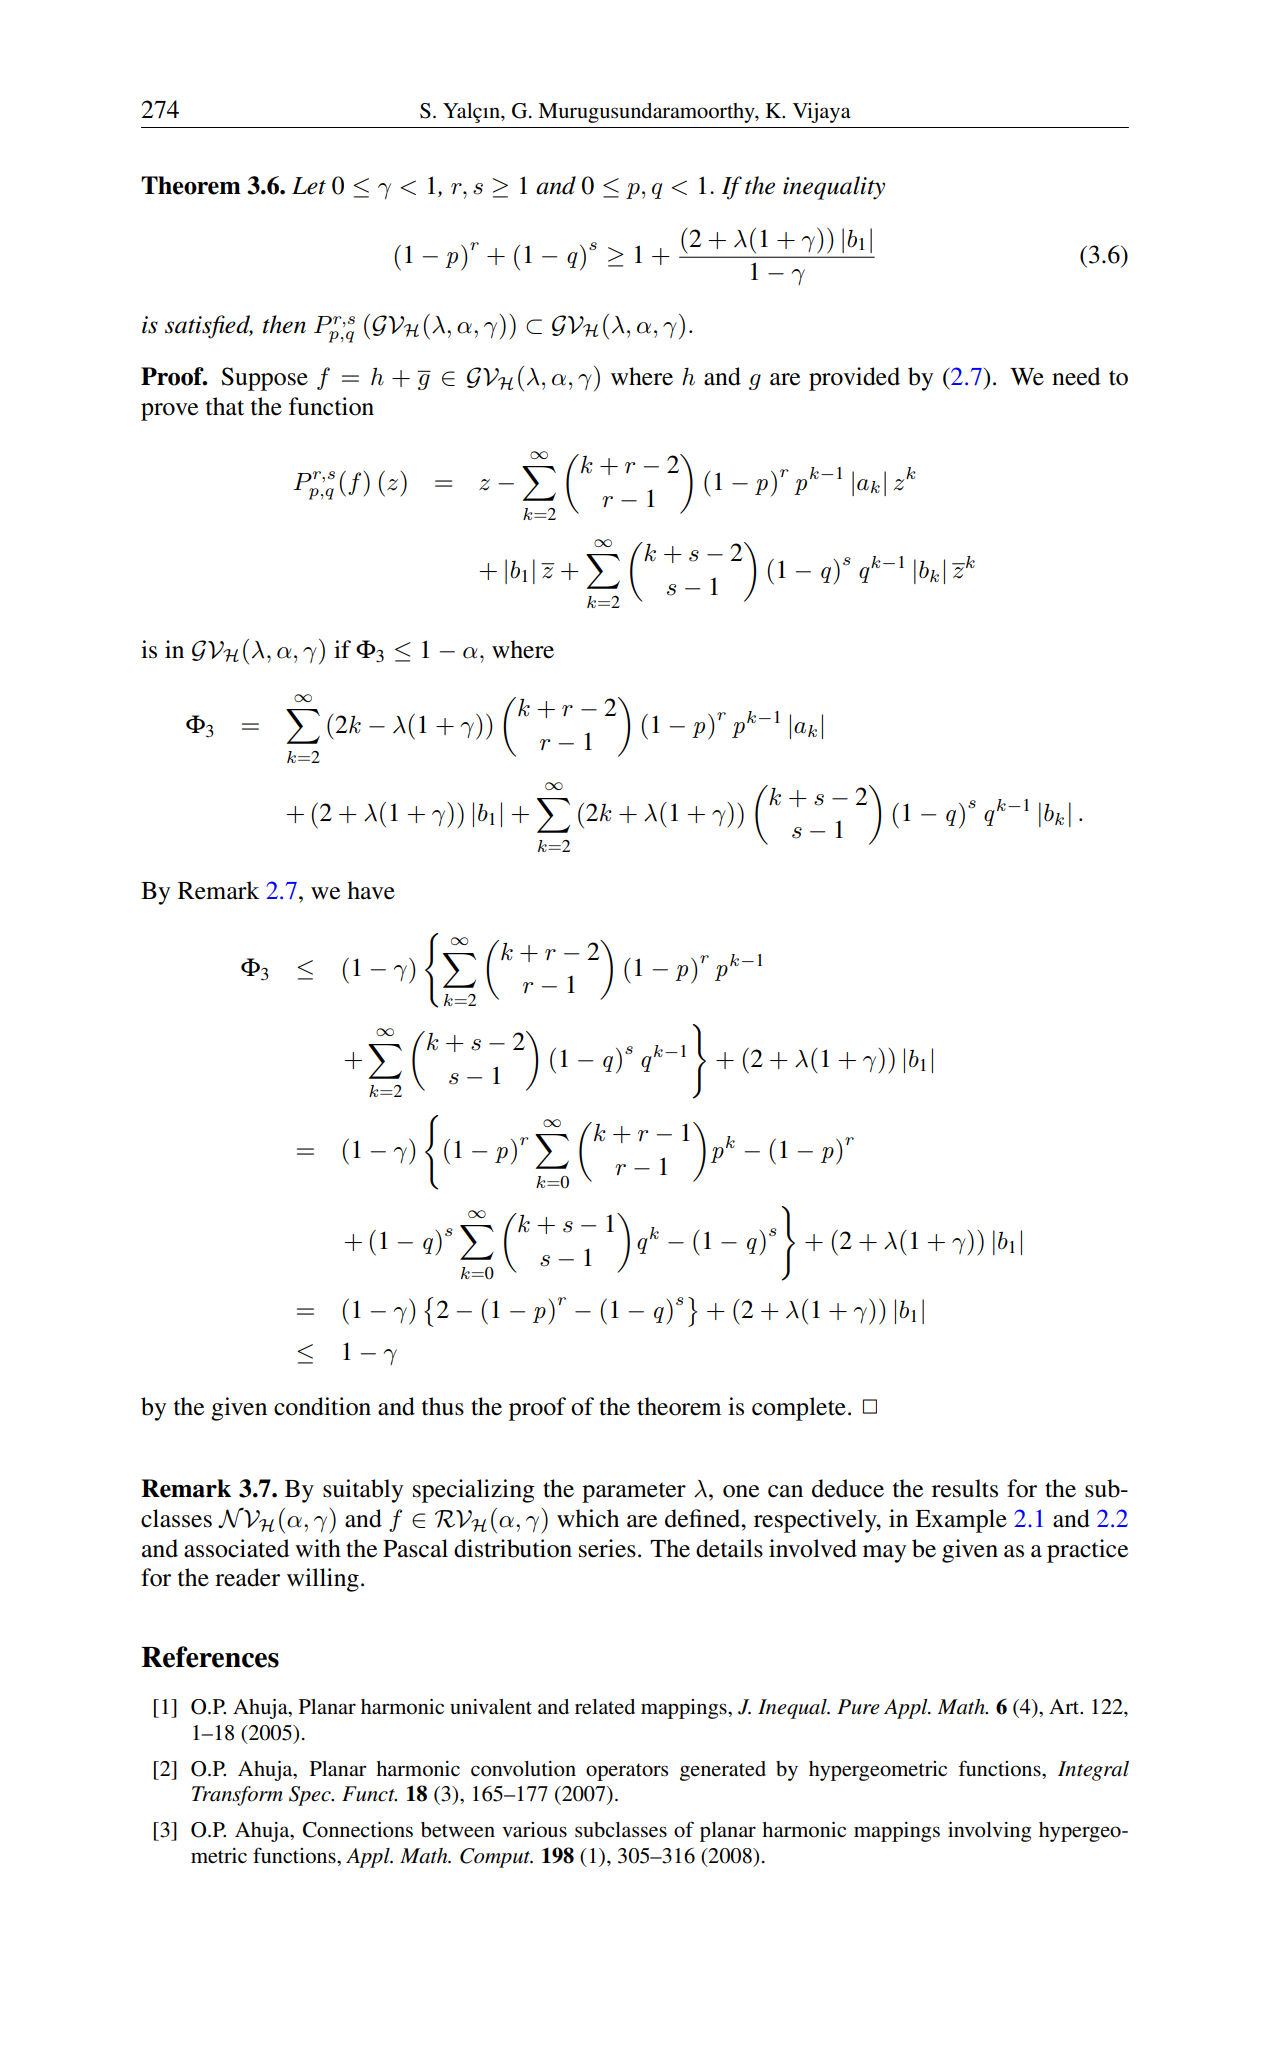 The image size is (1270, 2046). Describe the element at coordinates (989, 1832) in the screenshot. I see `involving` at that location.
